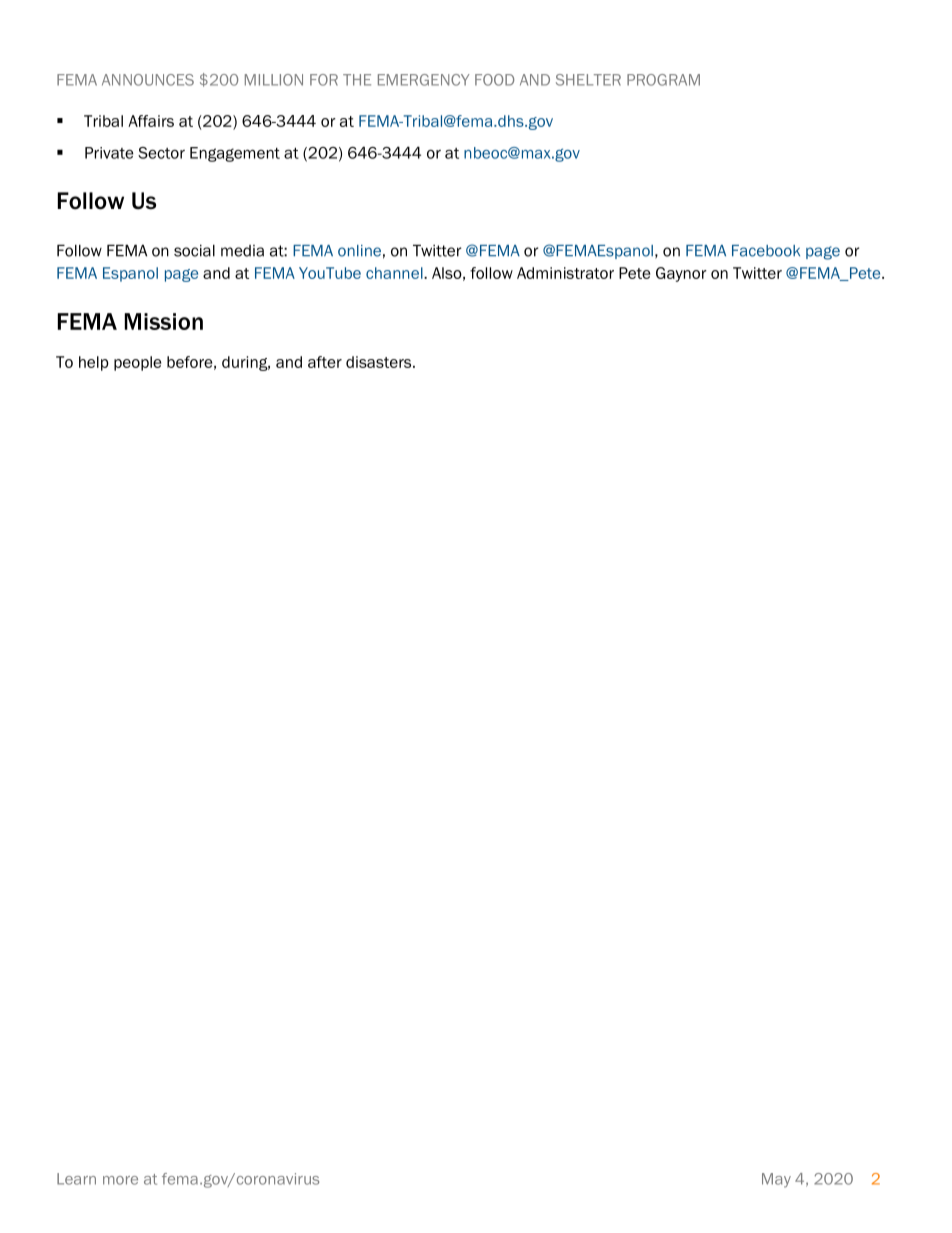 The height and width of the image is (1233, 952). Describe the element at coordinates (120, 1180) in the image. I see `more` at that location.
